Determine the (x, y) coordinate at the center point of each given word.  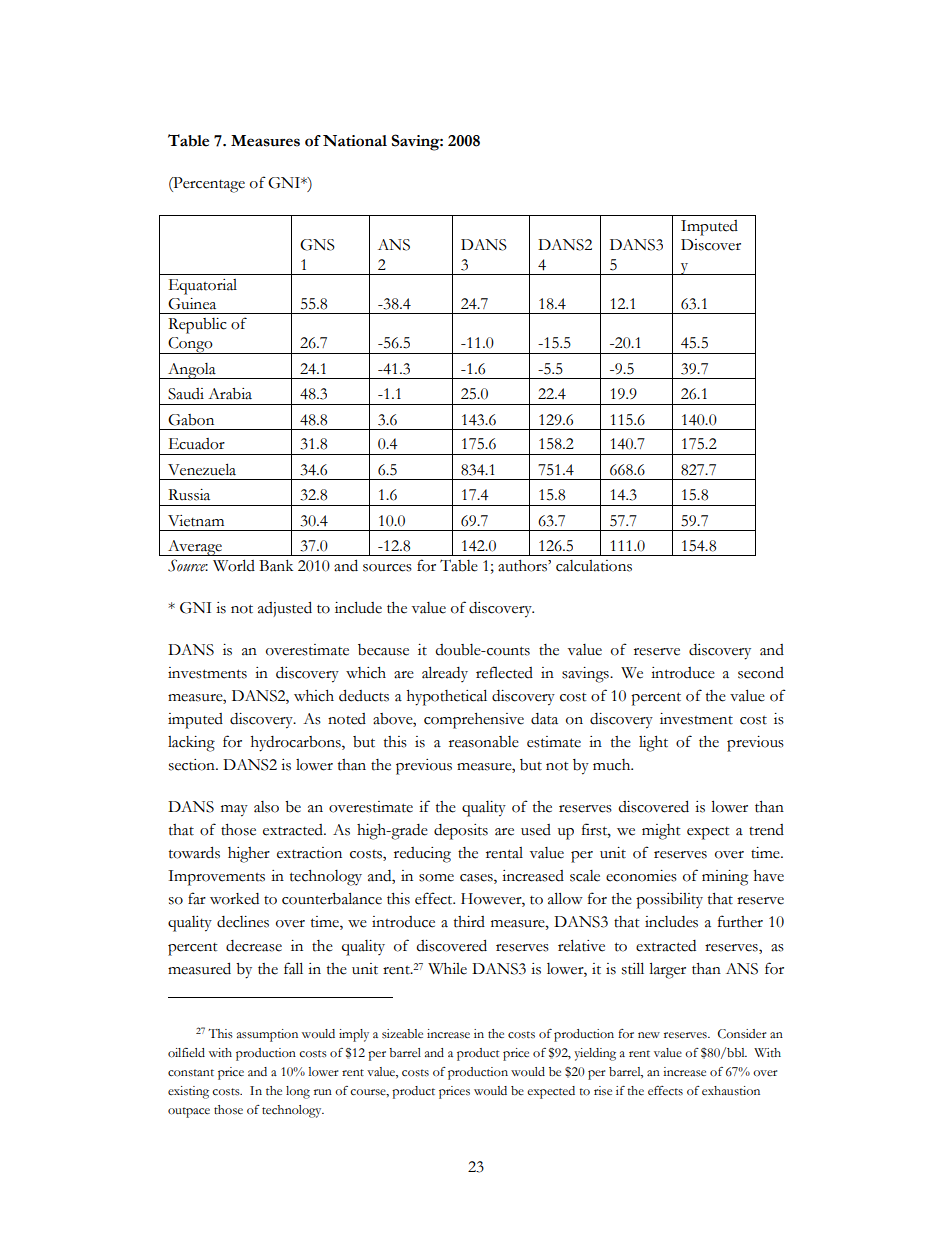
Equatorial (203, 287)
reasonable (484, 742)
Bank (276, 566)
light (653, 744)
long (298, 1092)
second (761, 673)
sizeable (402, 1033)
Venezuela (202, 469)
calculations (594, 566)
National (355, 141)
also (266, 807)
